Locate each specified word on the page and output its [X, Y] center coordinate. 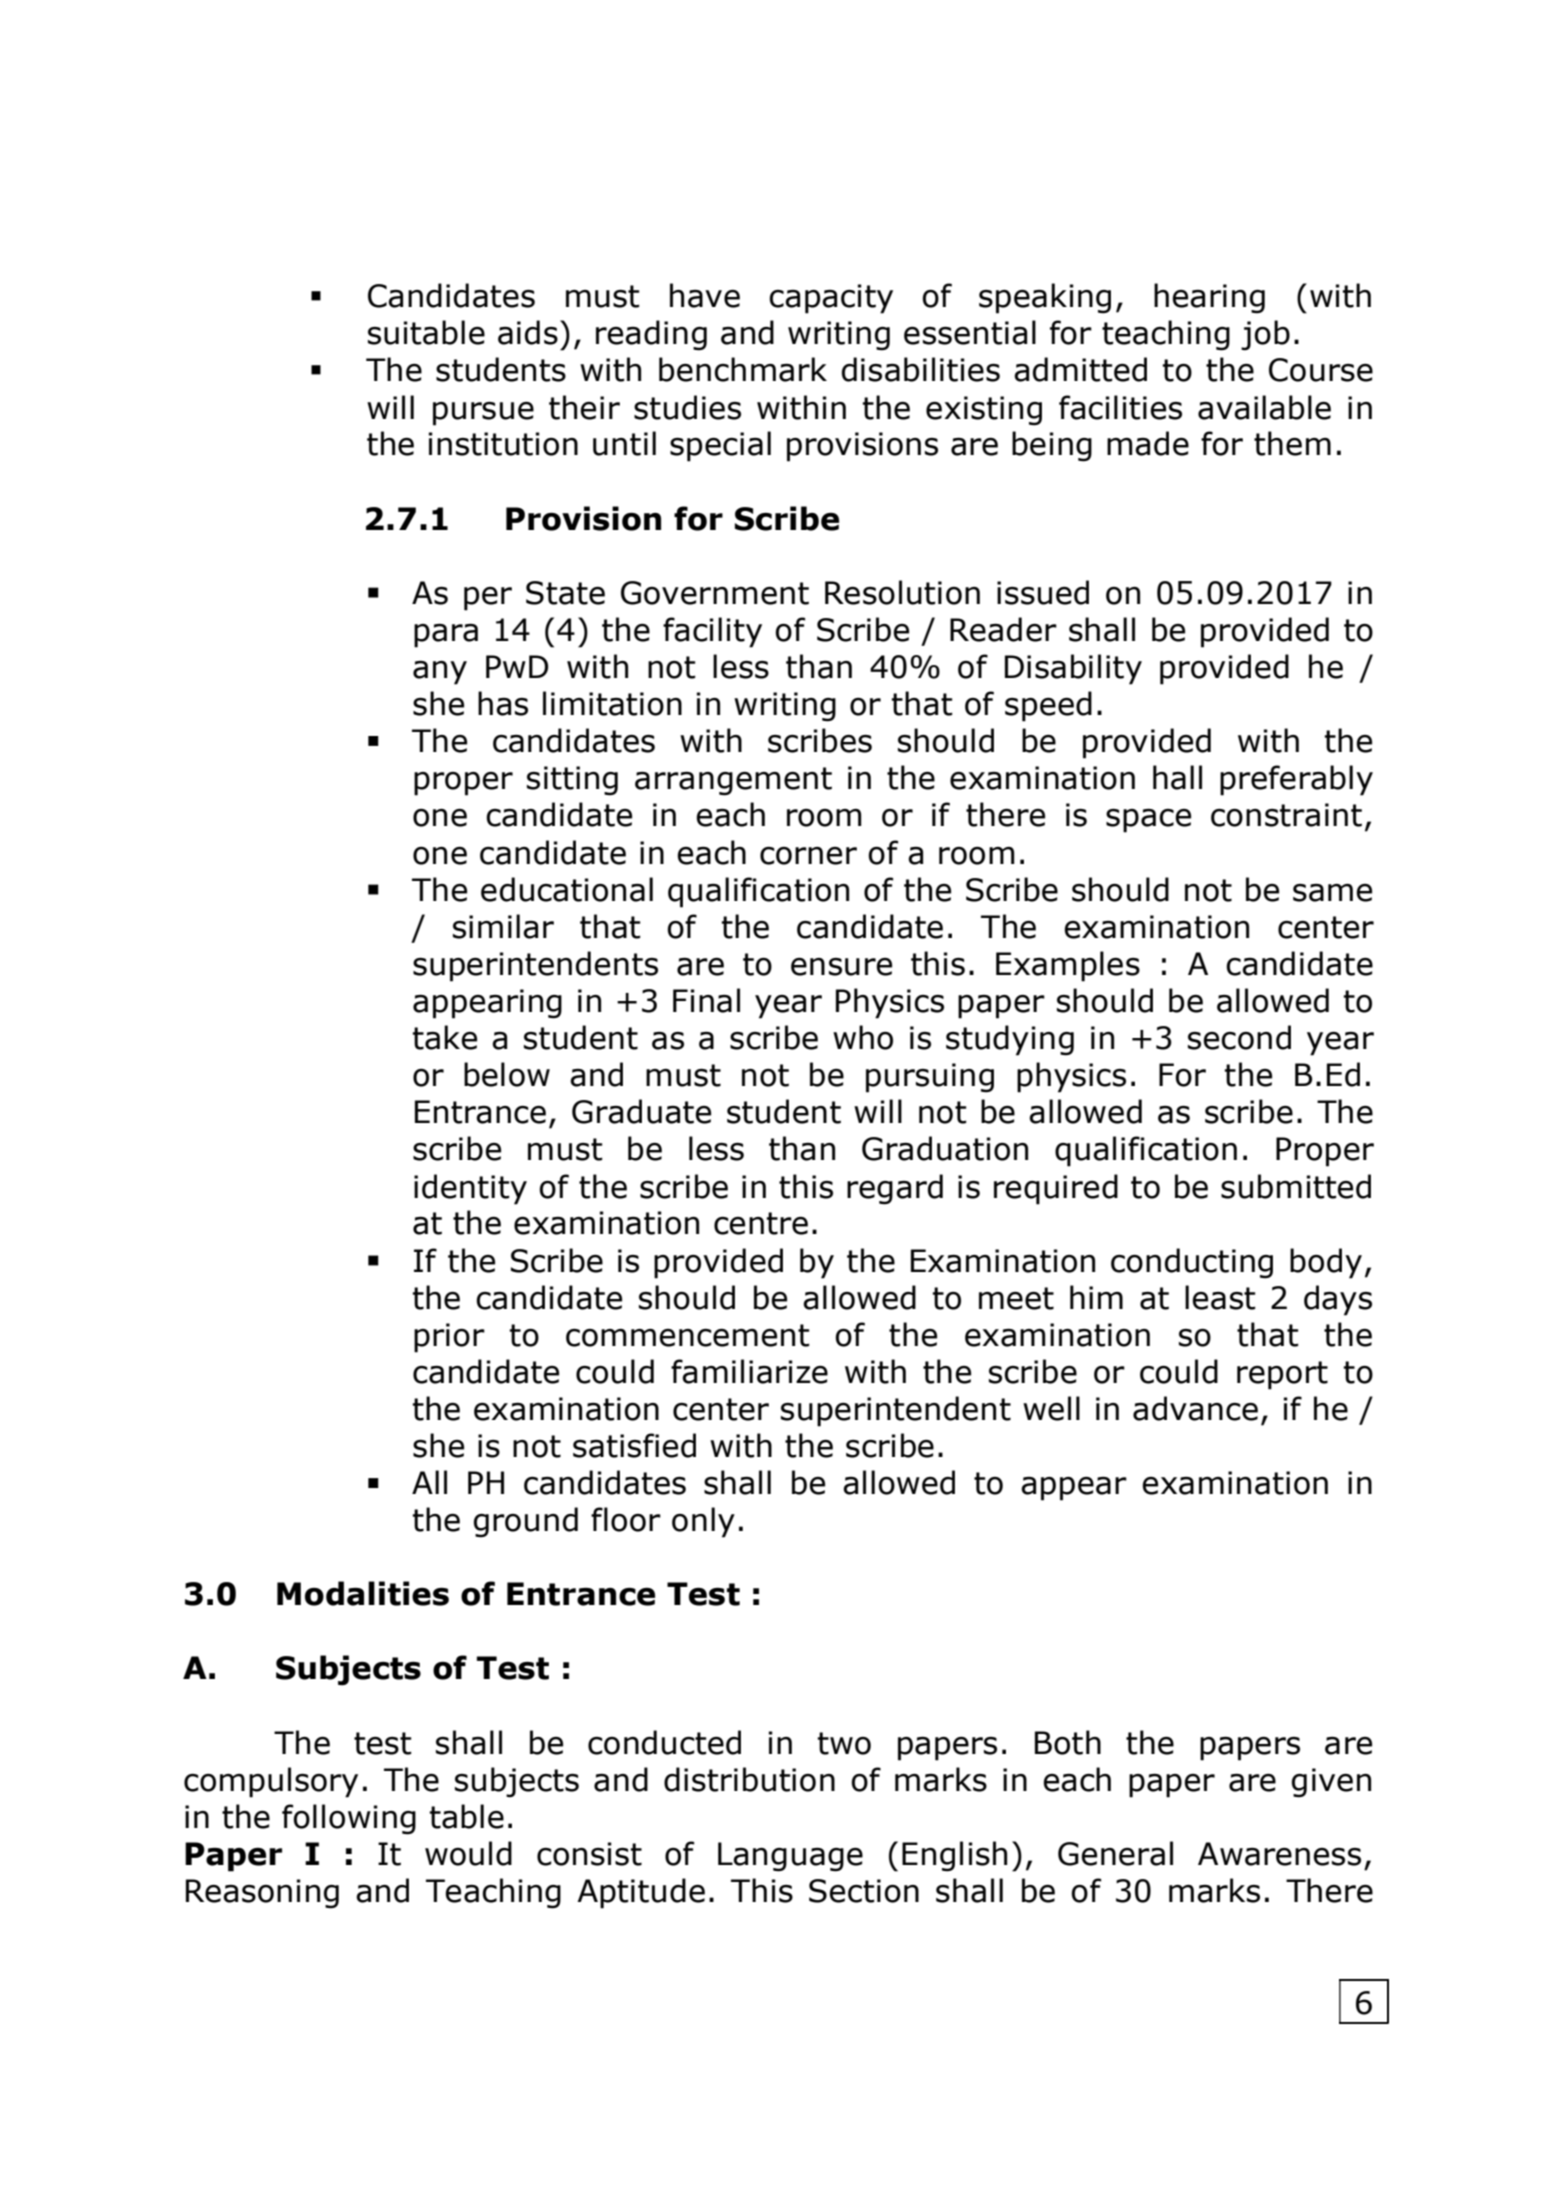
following [349, 1819]
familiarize [749, 1371]
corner [808, 856]
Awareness [1279, 1854]
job [1265, 335]
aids [528, 332]
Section [864, 1891]
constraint [1286, 815]
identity [470, 1189]
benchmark [743, 369]
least [1220, 1297]
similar [503, 926]
